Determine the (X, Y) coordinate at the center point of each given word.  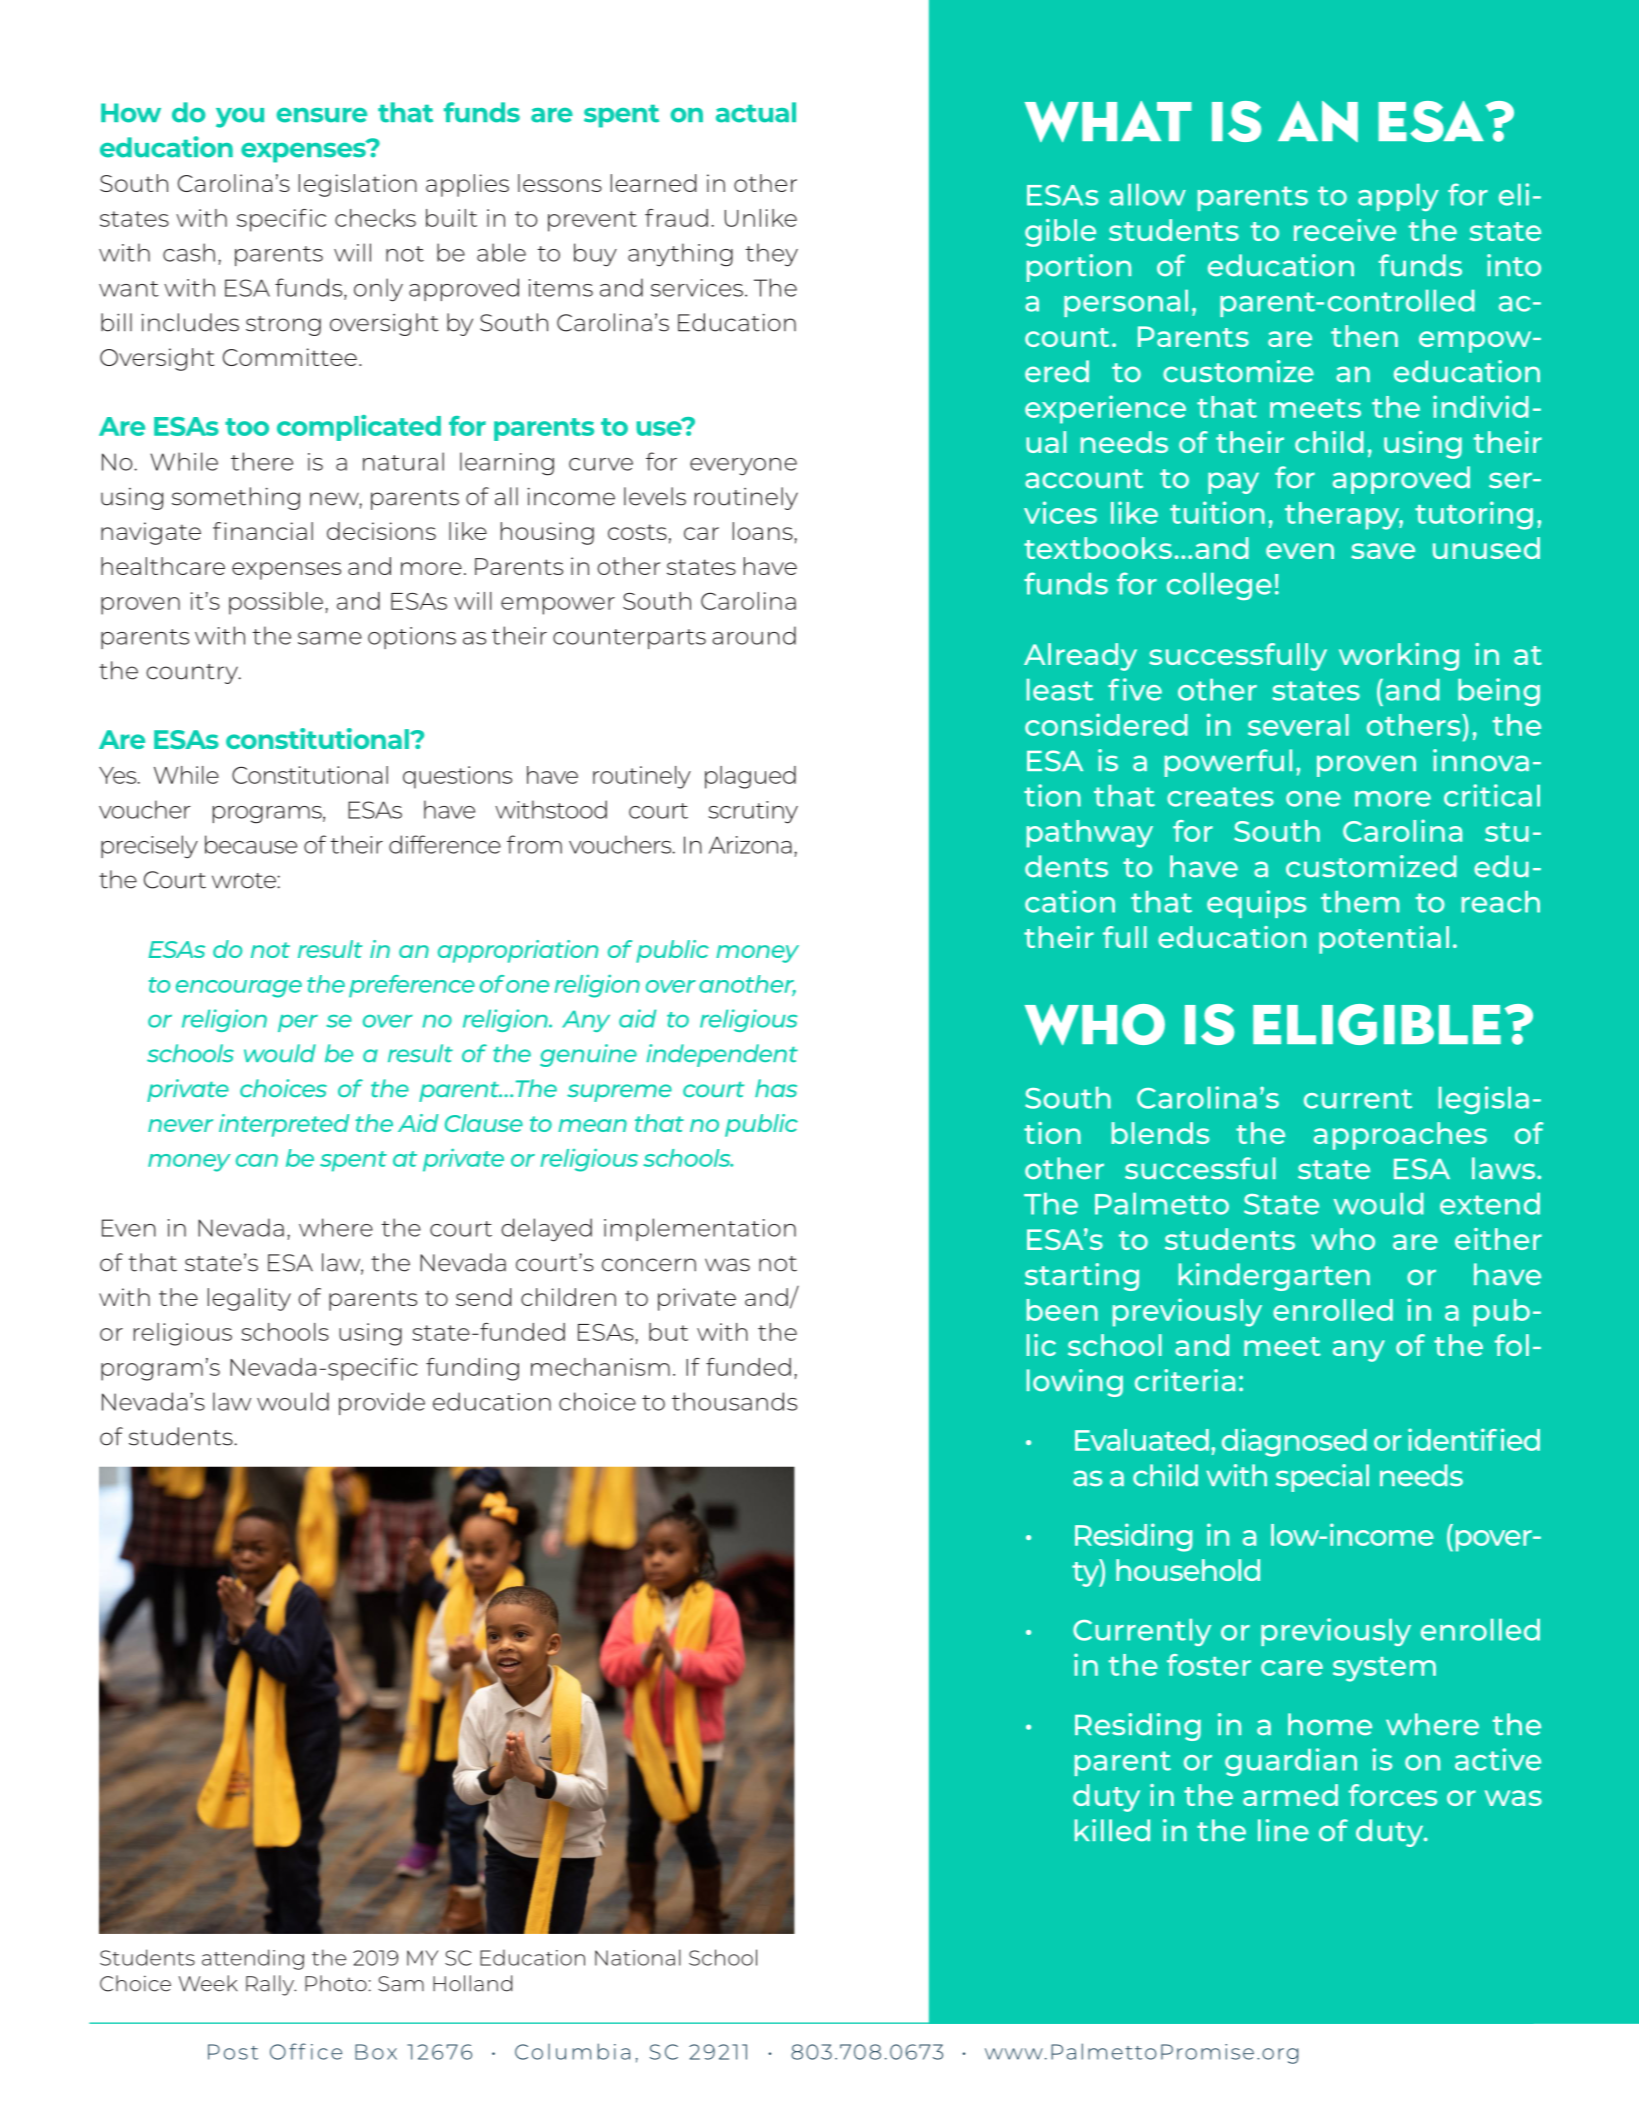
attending (253, 1959)
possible (276, 603)
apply (1398, 197)
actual (756, 112)
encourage (239, 989)
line (1283, 1830)
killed (1112, 1830)
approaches (1400, 1136)
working (1399, 657)
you (240, 118)
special (1322, 1478)
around (754, 635)
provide (382, 1403)
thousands (734, 1401)
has (776, 1088)
